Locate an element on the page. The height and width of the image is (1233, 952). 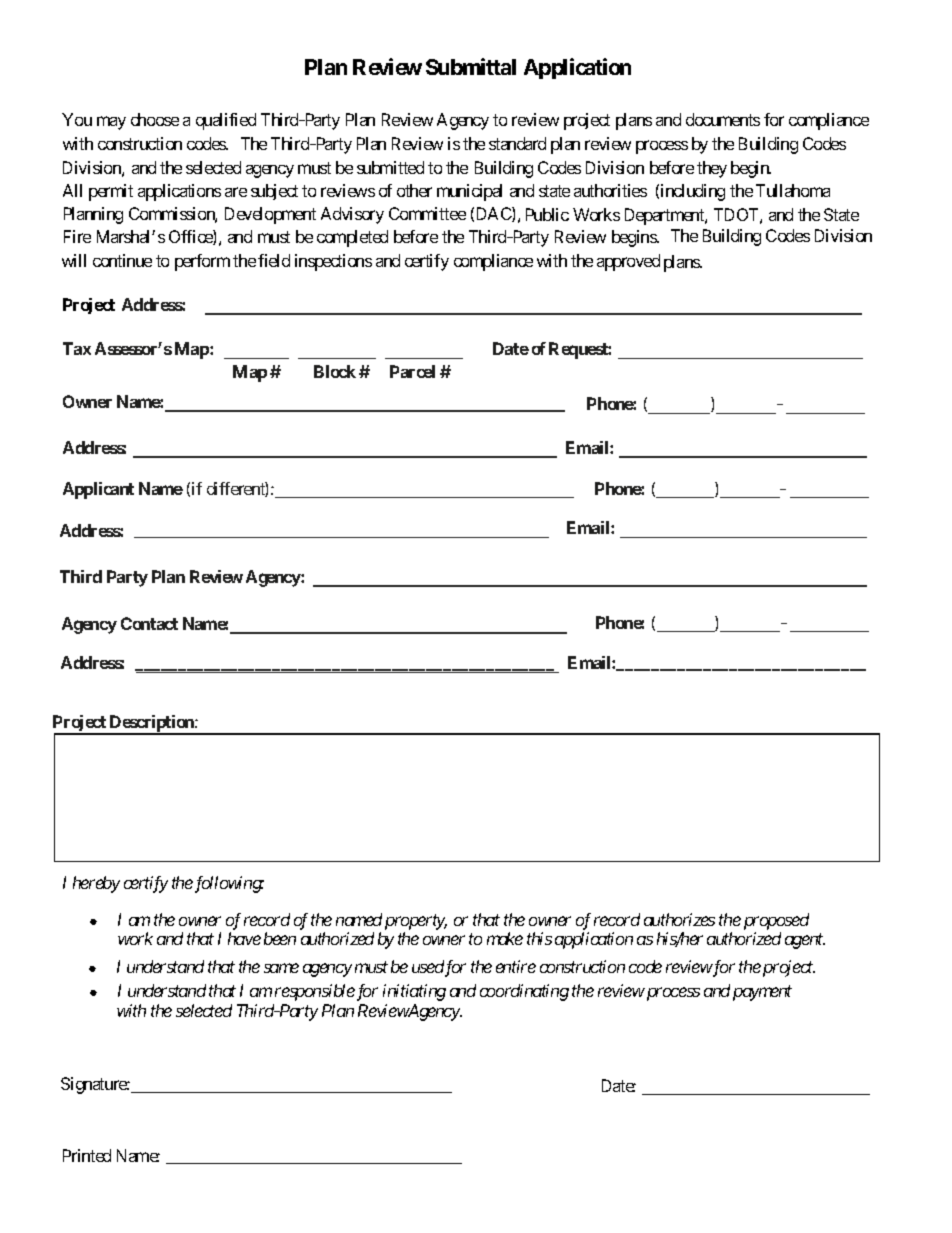
Parcel is located at coordinates (412, 371).
